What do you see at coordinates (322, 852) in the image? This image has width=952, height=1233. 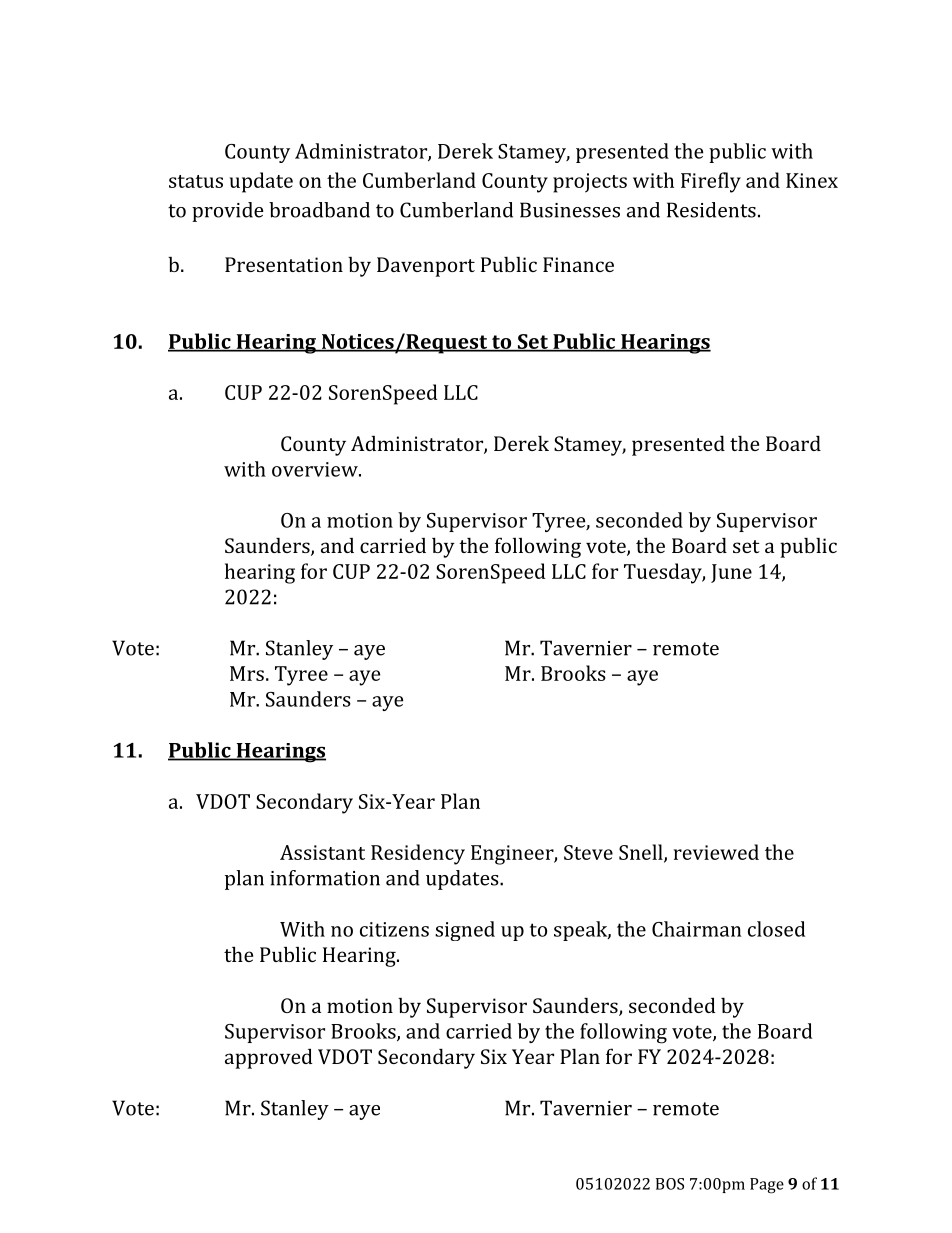 I see `Assistant` at bounding box center [322, 852].
